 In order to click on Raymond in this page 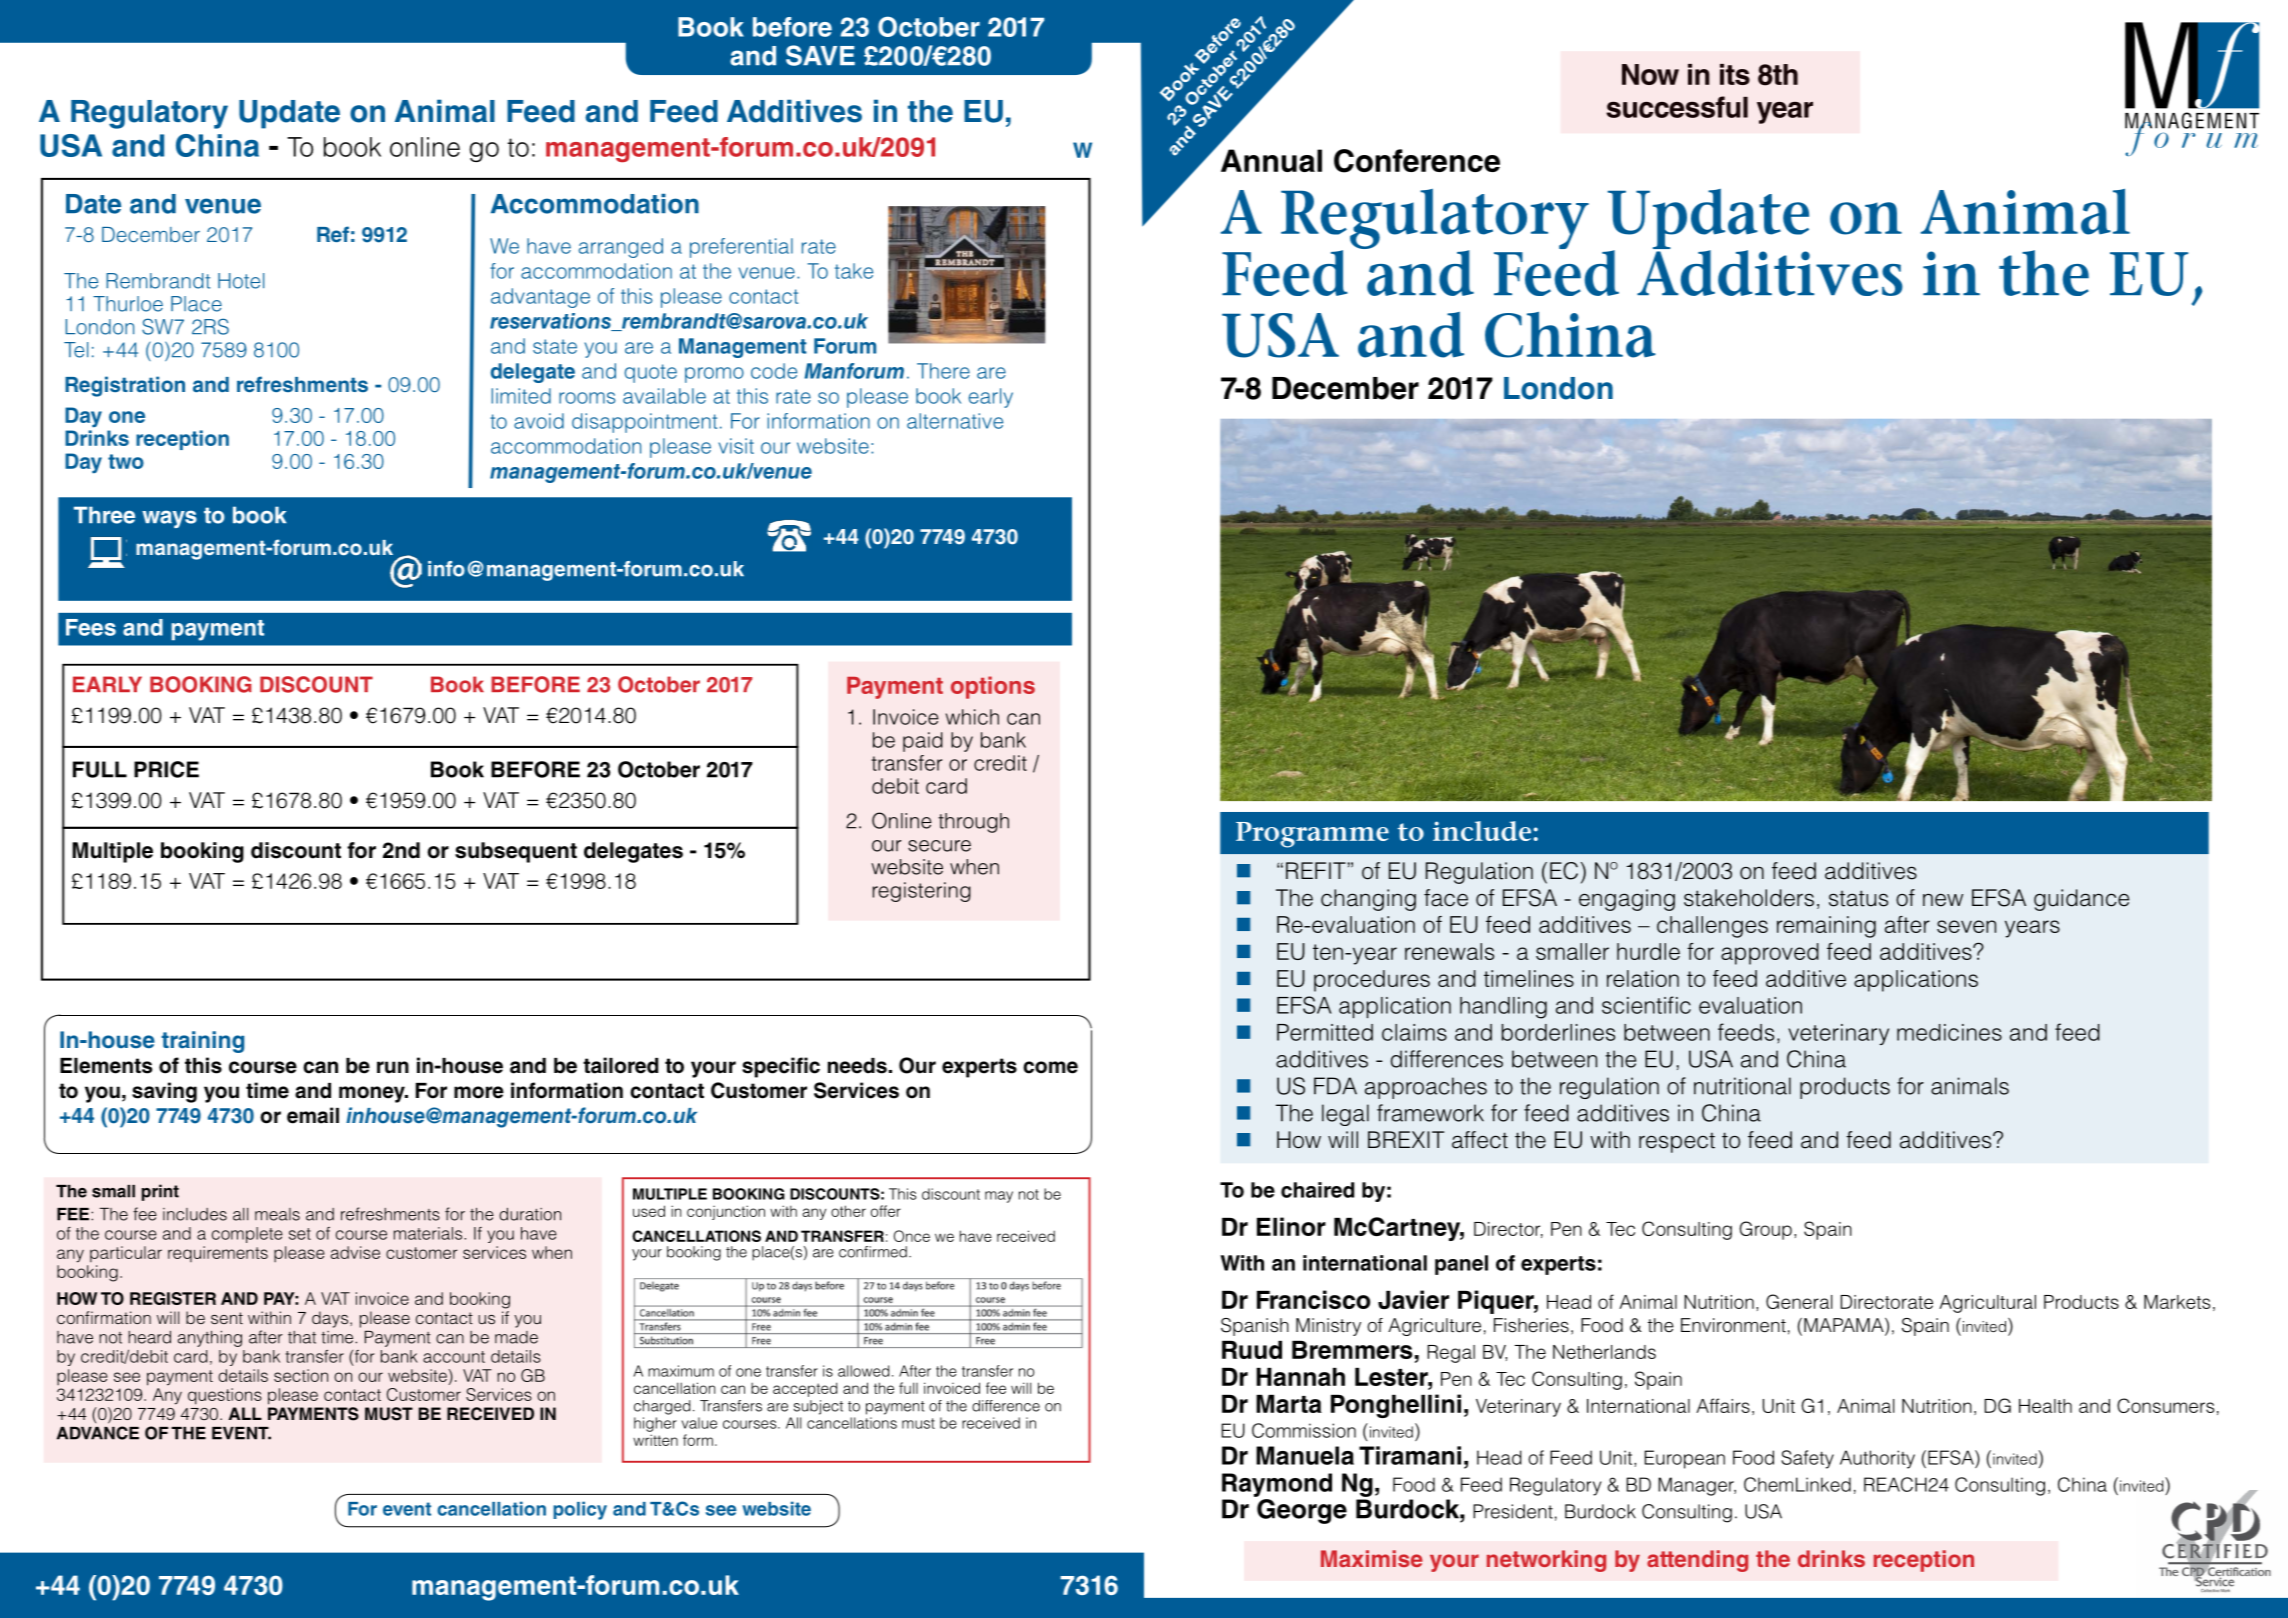, I will do `click(1277, 1485)`.
